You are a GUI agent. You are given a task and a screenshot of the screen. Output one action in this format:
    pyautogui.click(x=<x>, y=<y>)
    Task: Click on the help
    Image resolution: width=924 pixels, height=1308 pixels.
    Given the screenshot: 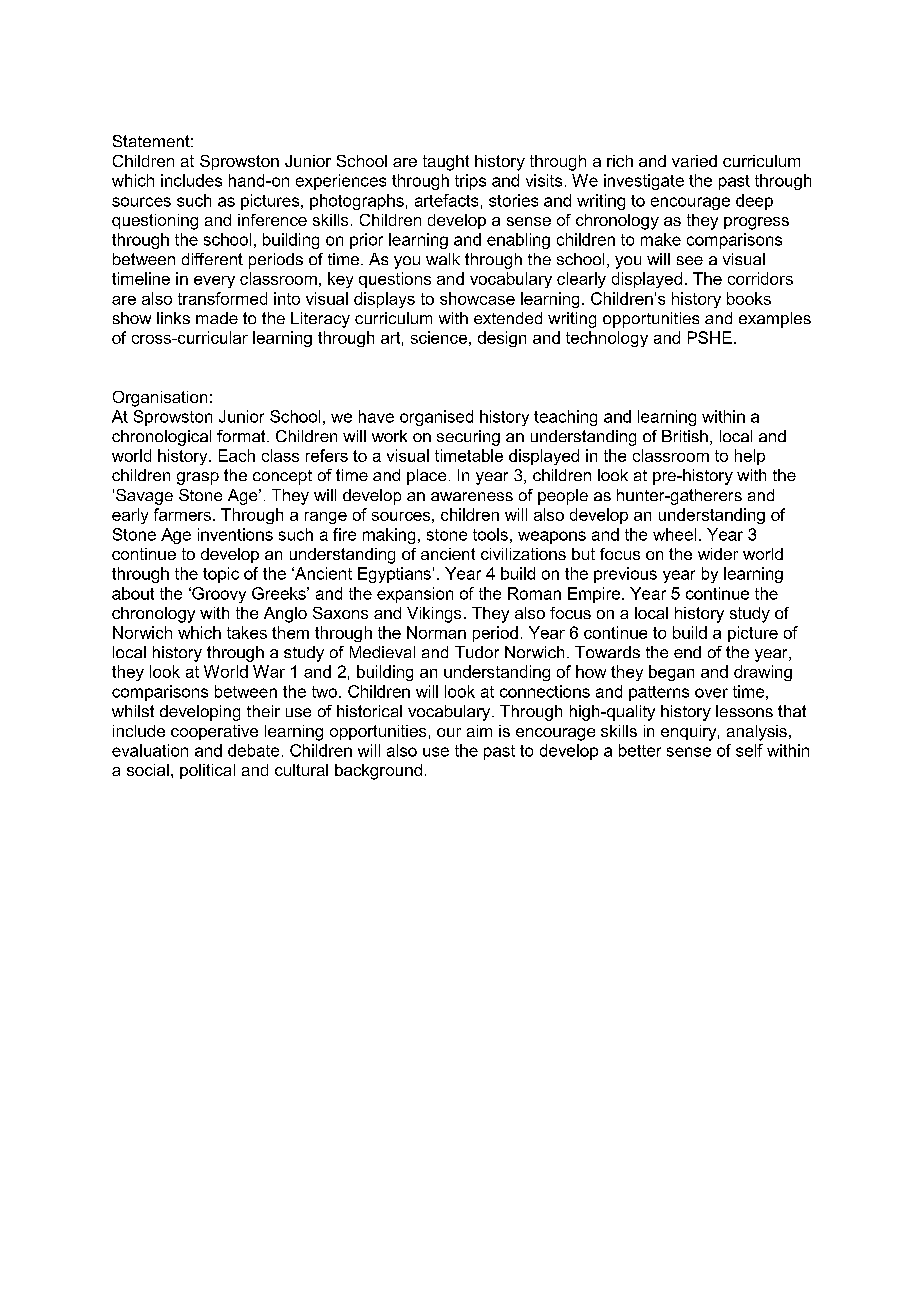 What is the action you would take?
    pyautogui.click(x=750, y=457)
